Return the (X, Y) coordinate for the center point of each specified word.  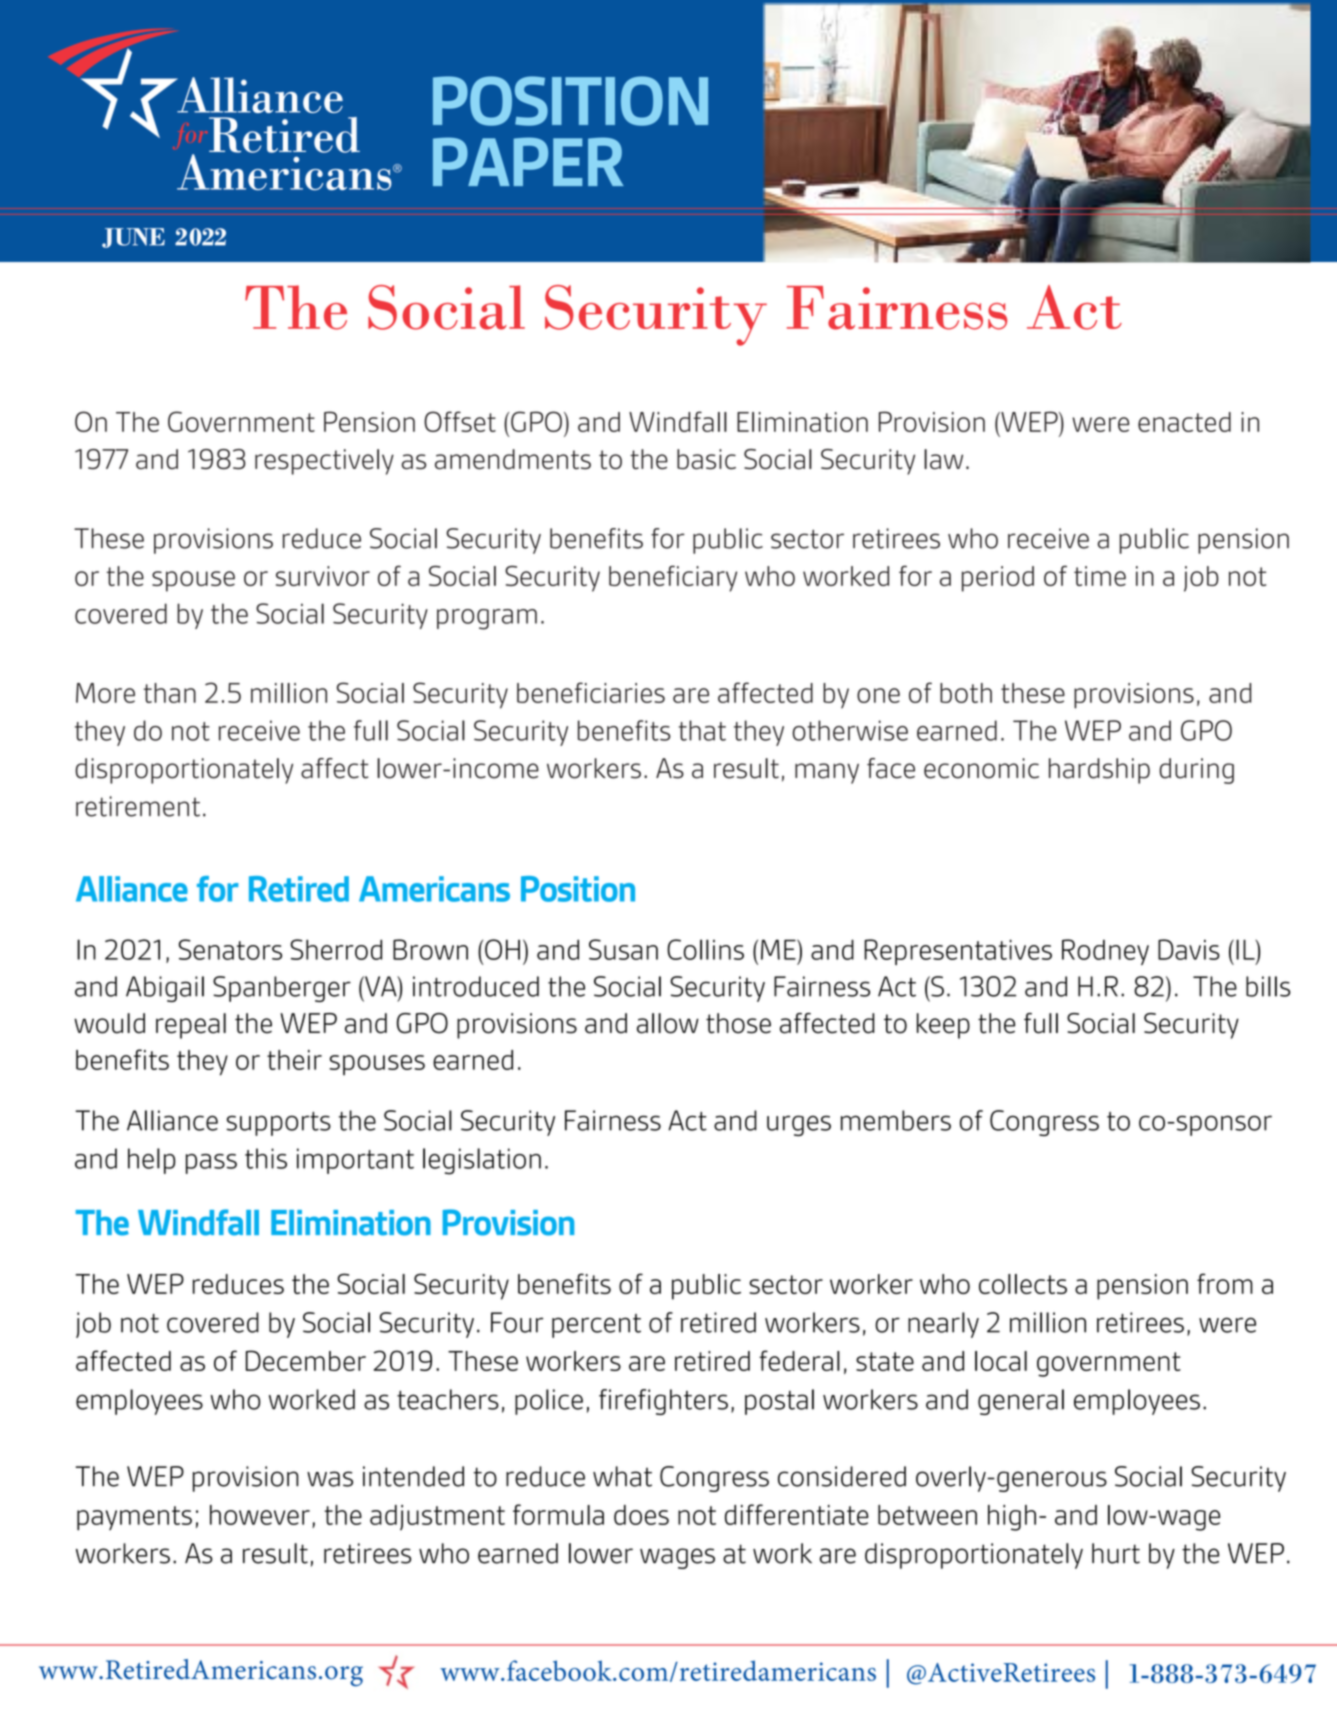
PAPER (528, 161)
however (260, 1515)
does (641, 1515)
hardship (1099, 771)
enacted (1184, 422)
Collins (705, 949)
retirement (138, 806)
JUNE (133, 238)
